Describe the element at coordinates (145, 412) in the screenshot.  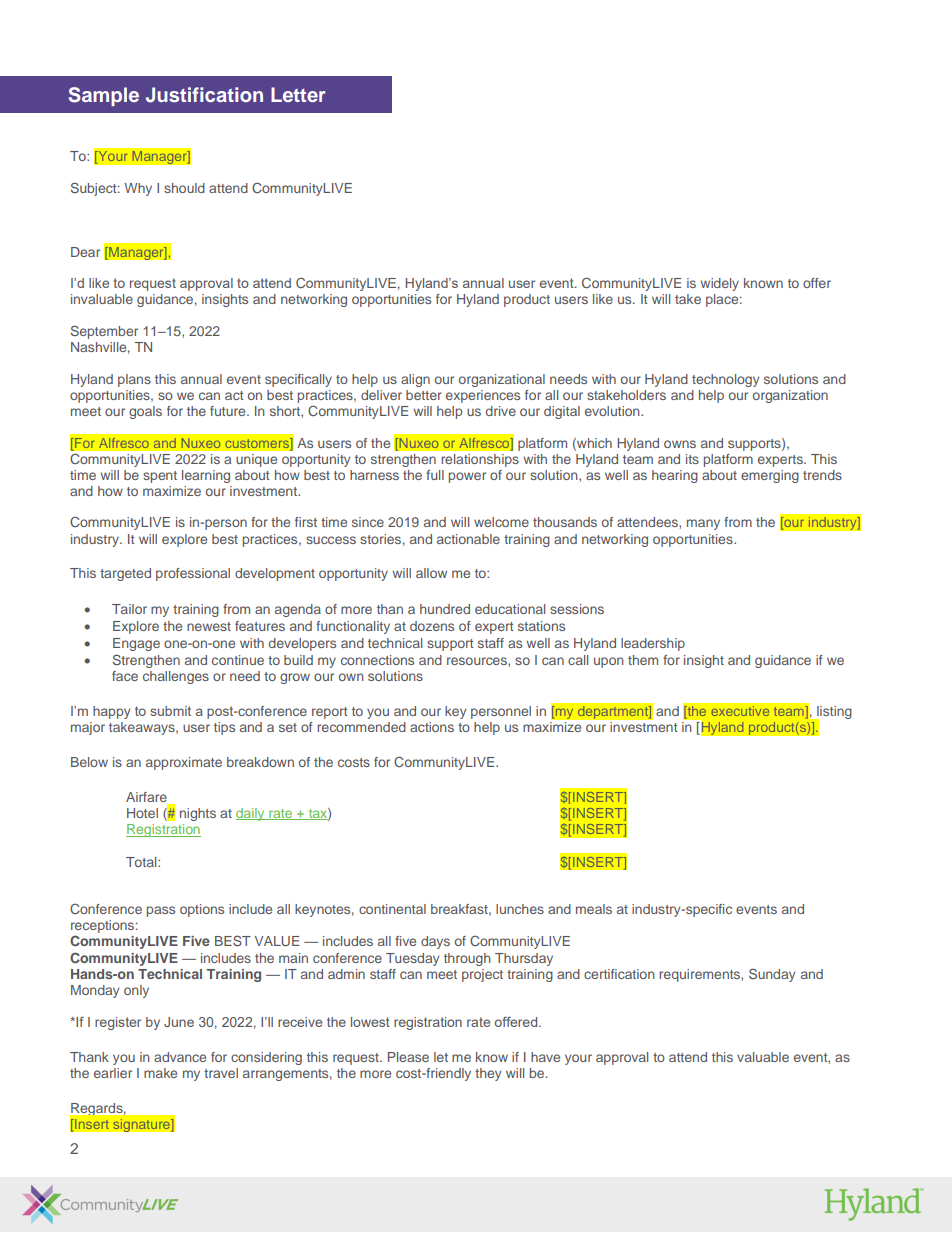
I see `goals` at that location.
